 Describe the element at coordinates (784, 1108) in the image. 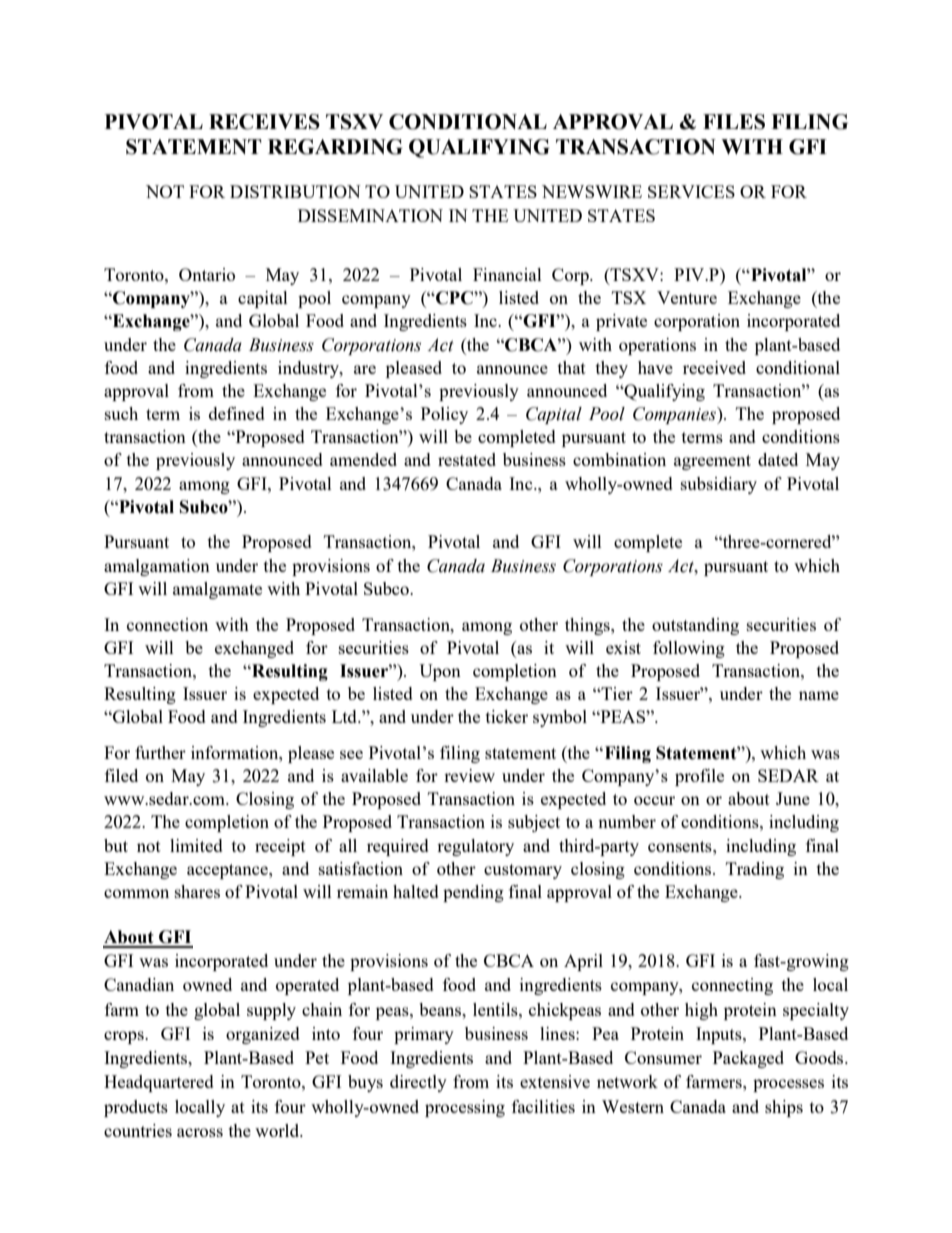

I see `ships` at that location.
